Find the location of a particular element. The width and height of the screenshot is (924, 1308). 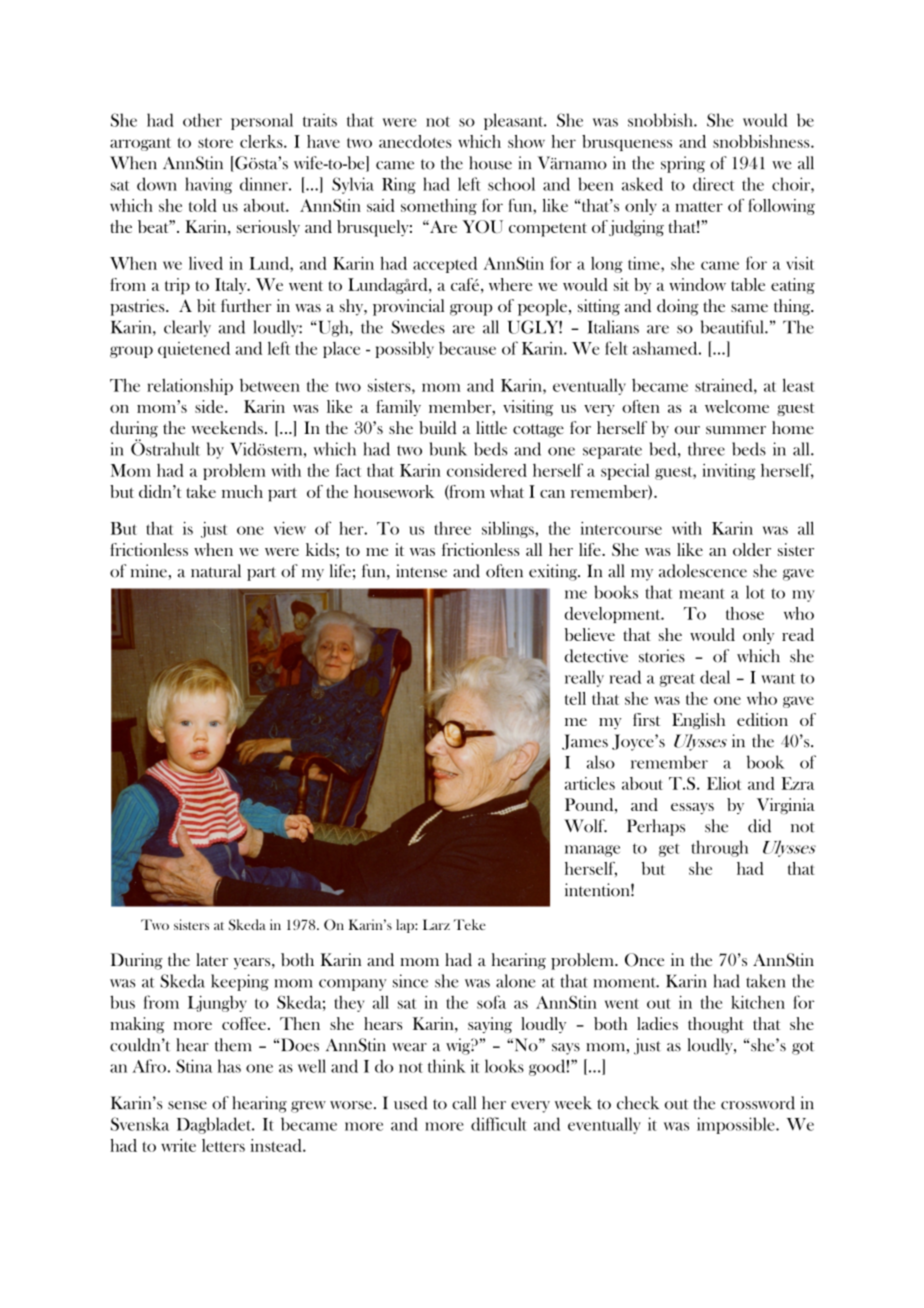

direct is located at coordinates (713, 184).
